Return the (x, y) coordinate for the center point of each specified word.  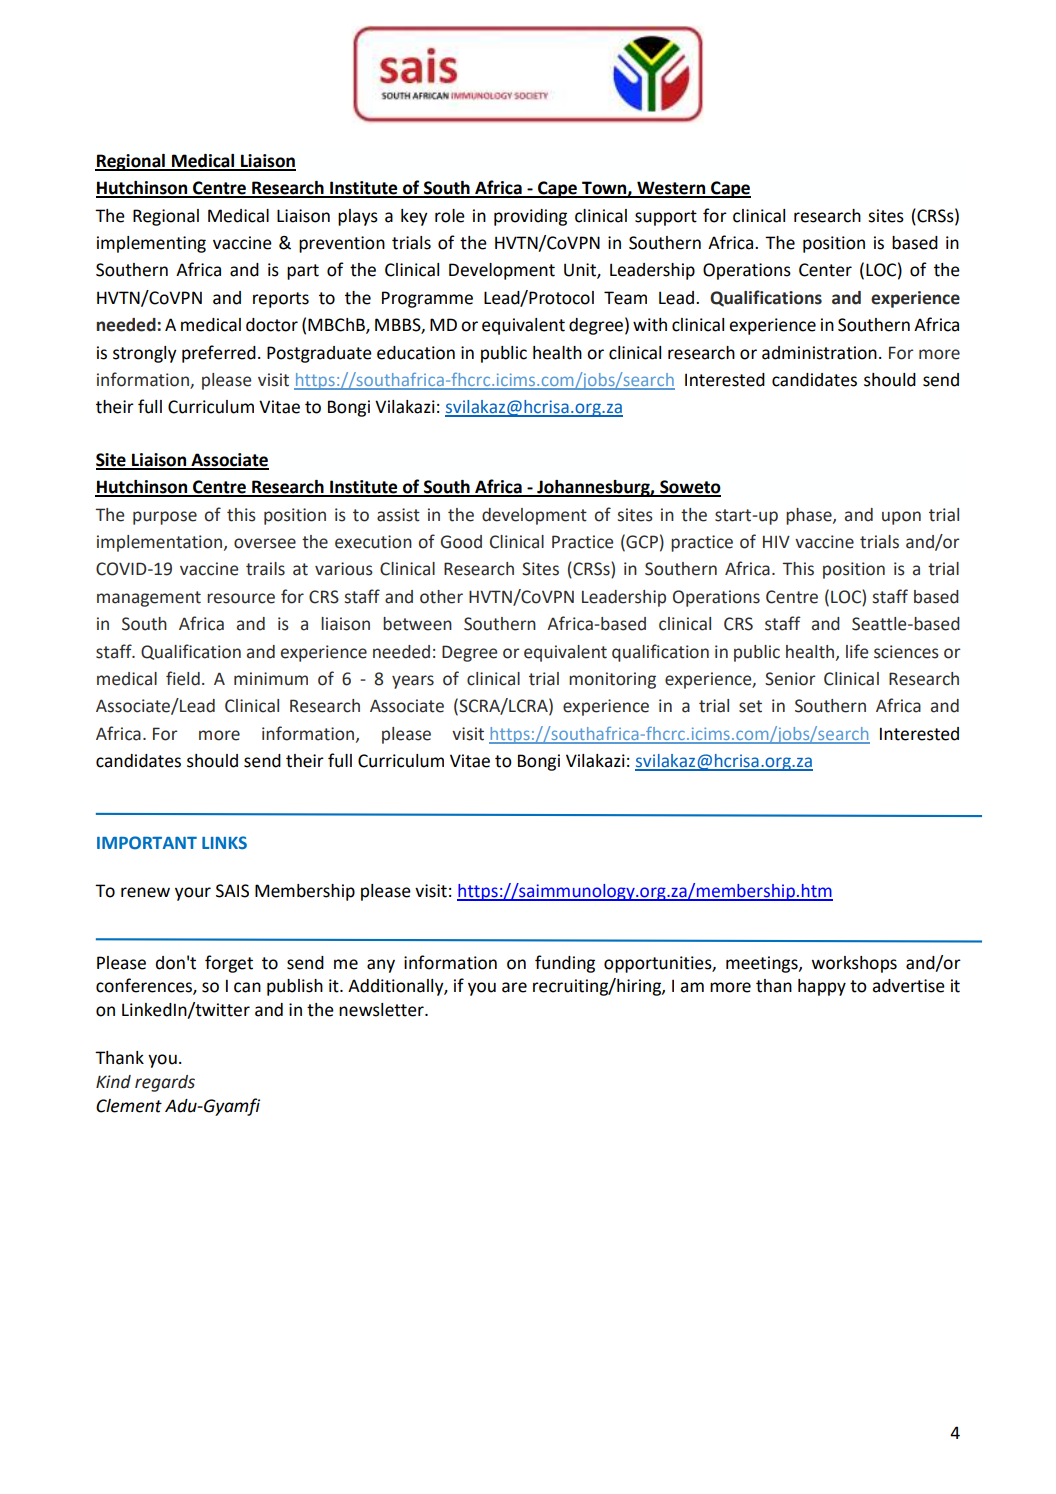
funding (565, 964)
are (514, 987)
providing (530, 217)
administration (819, 353)
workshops (854, 964)
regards (165, 1083)
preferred (219, 354)
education (416, 353)
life (857, 651)
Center (825, 270)
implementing (151, 244)
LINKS (224, 843)
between (417, 624)
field (183, 678)
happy (822, 987)
